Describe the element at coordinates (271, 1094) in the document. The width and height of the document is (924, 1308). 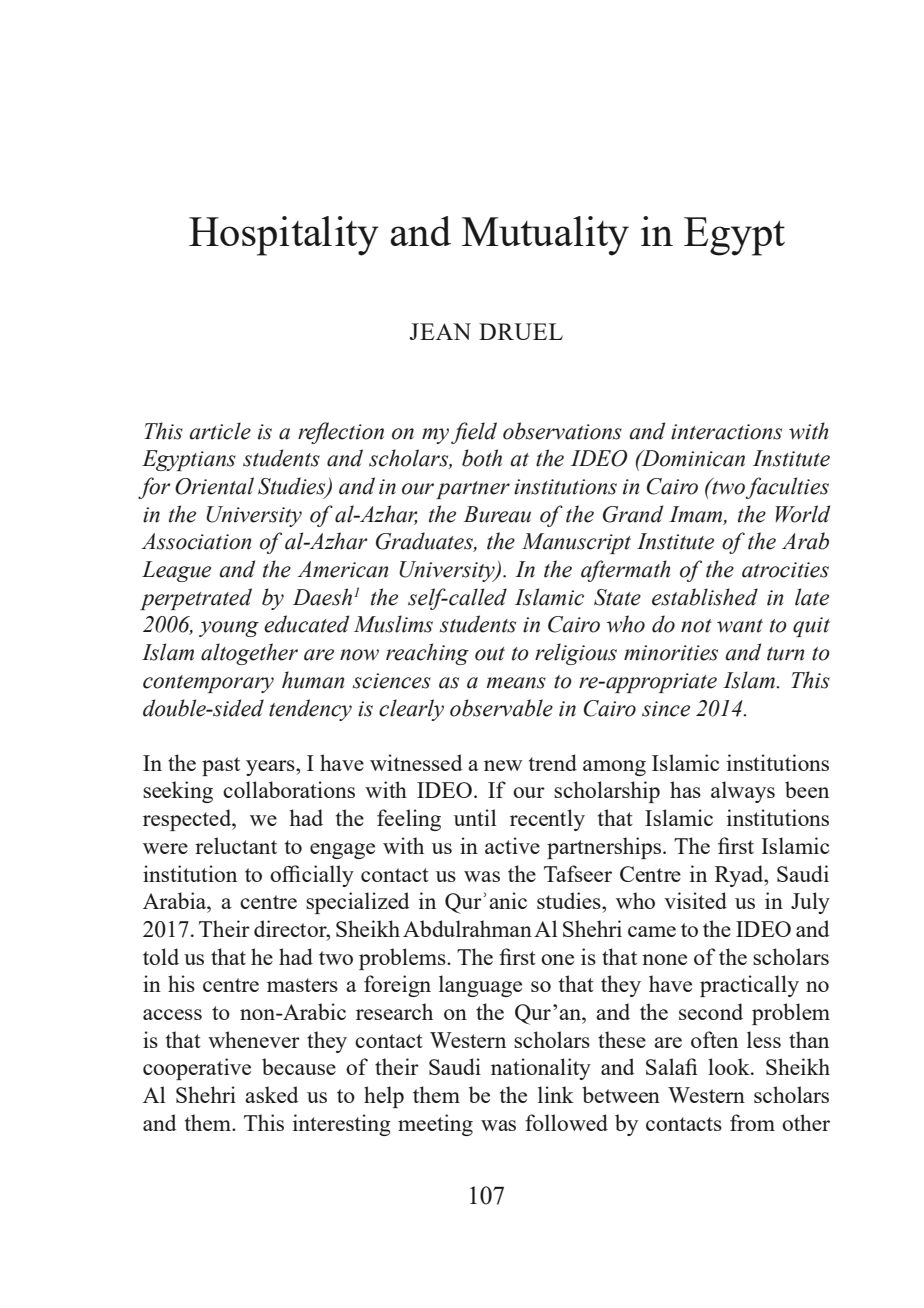
I see `asked` at that location.
